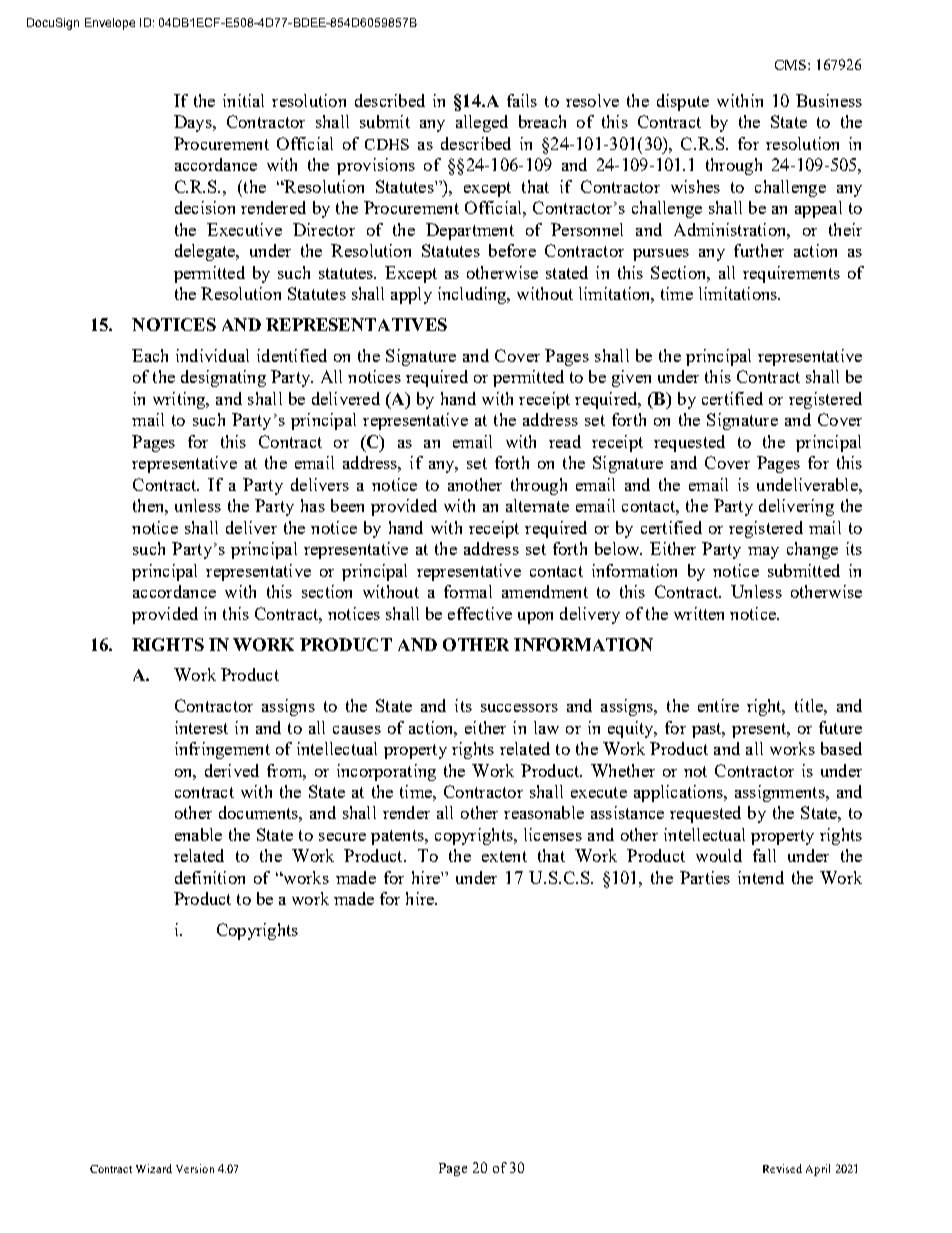 The height and width of the page is (1233, 952). I want to click on read, so click(565, 441).
